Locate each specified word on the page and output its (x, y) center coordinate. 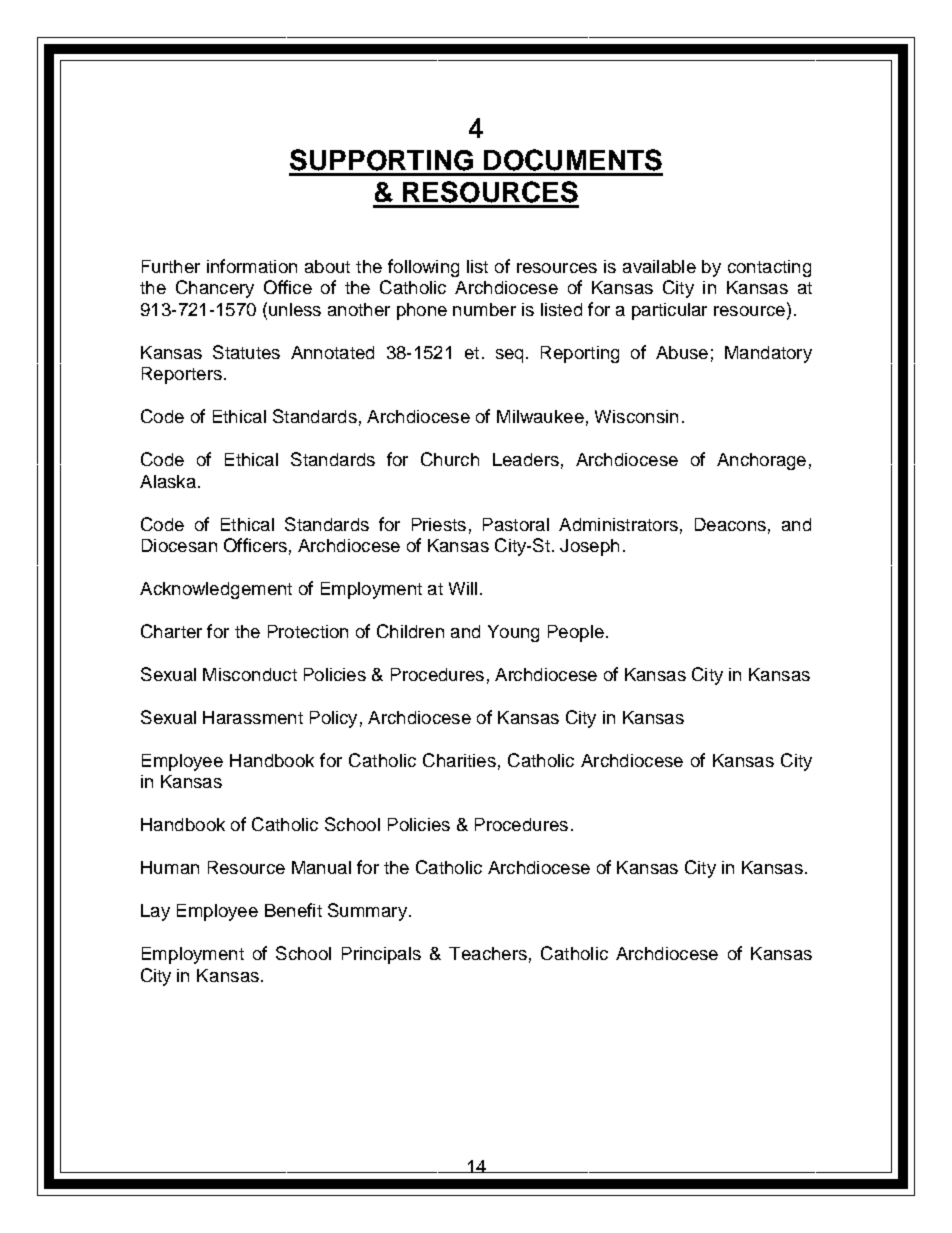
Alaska (168, 481)
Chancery (215, 289)
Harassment (253, 717)
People (576, 633)
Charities (459, 760)
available (659, 266)
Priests (439, 524)
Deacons (730, 524)
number (484, 309)
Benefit (293, 910)
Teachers (488, 953)
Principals (381, 955)
